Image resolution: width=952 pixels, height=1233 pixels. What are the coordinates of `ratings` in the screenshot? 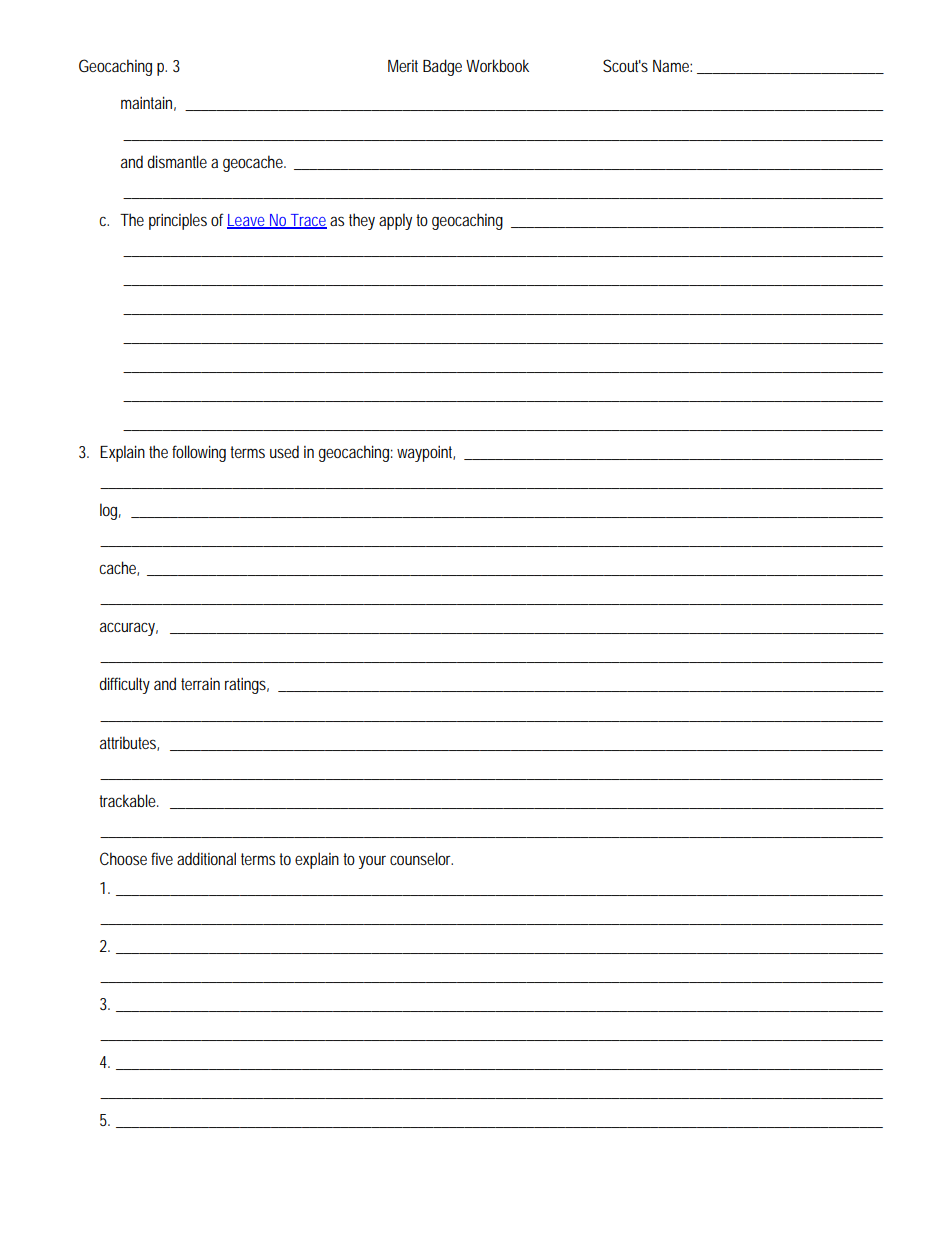 It's located at (247, 686).
